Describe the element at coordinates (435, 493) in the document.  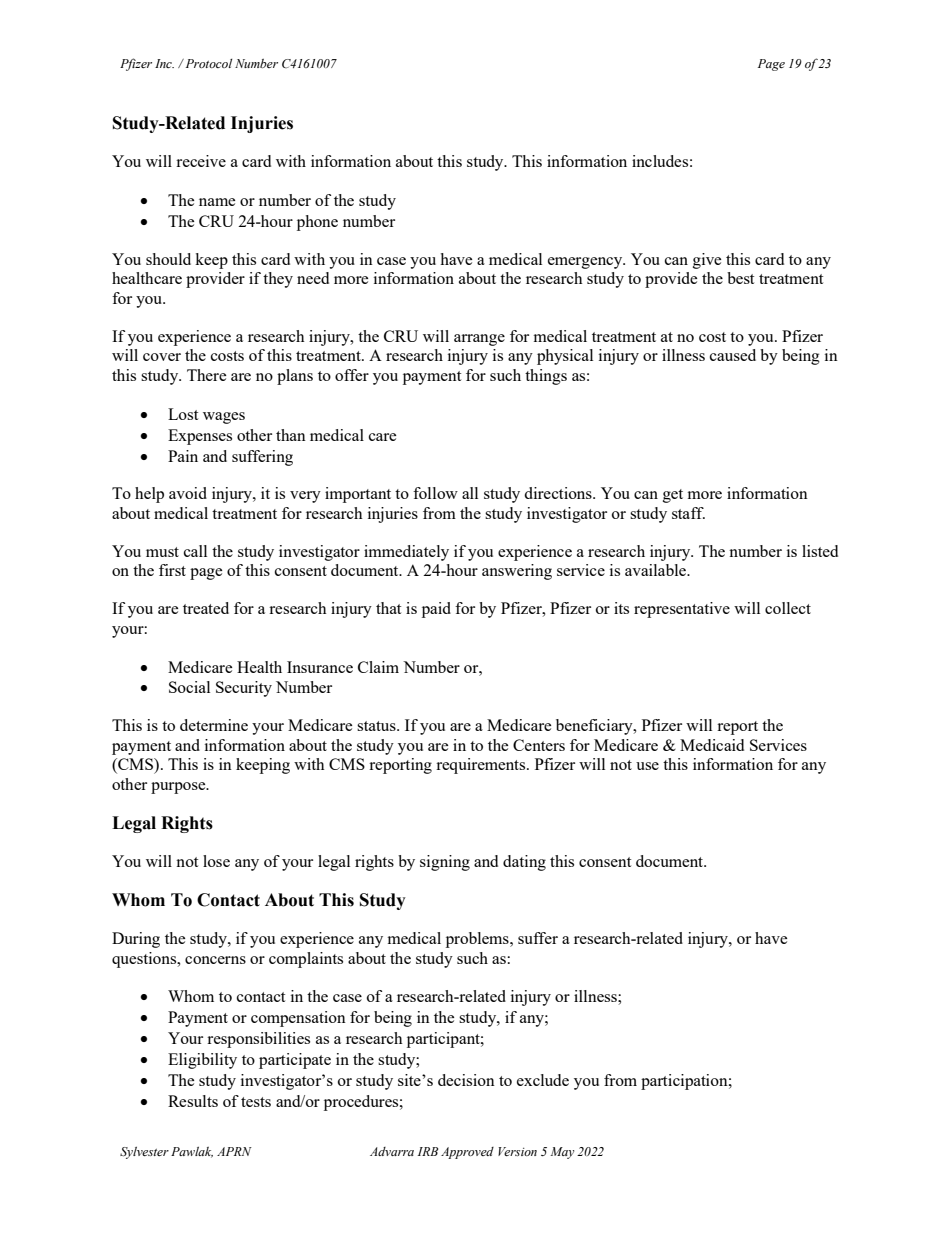
I see `follow` at that location.
